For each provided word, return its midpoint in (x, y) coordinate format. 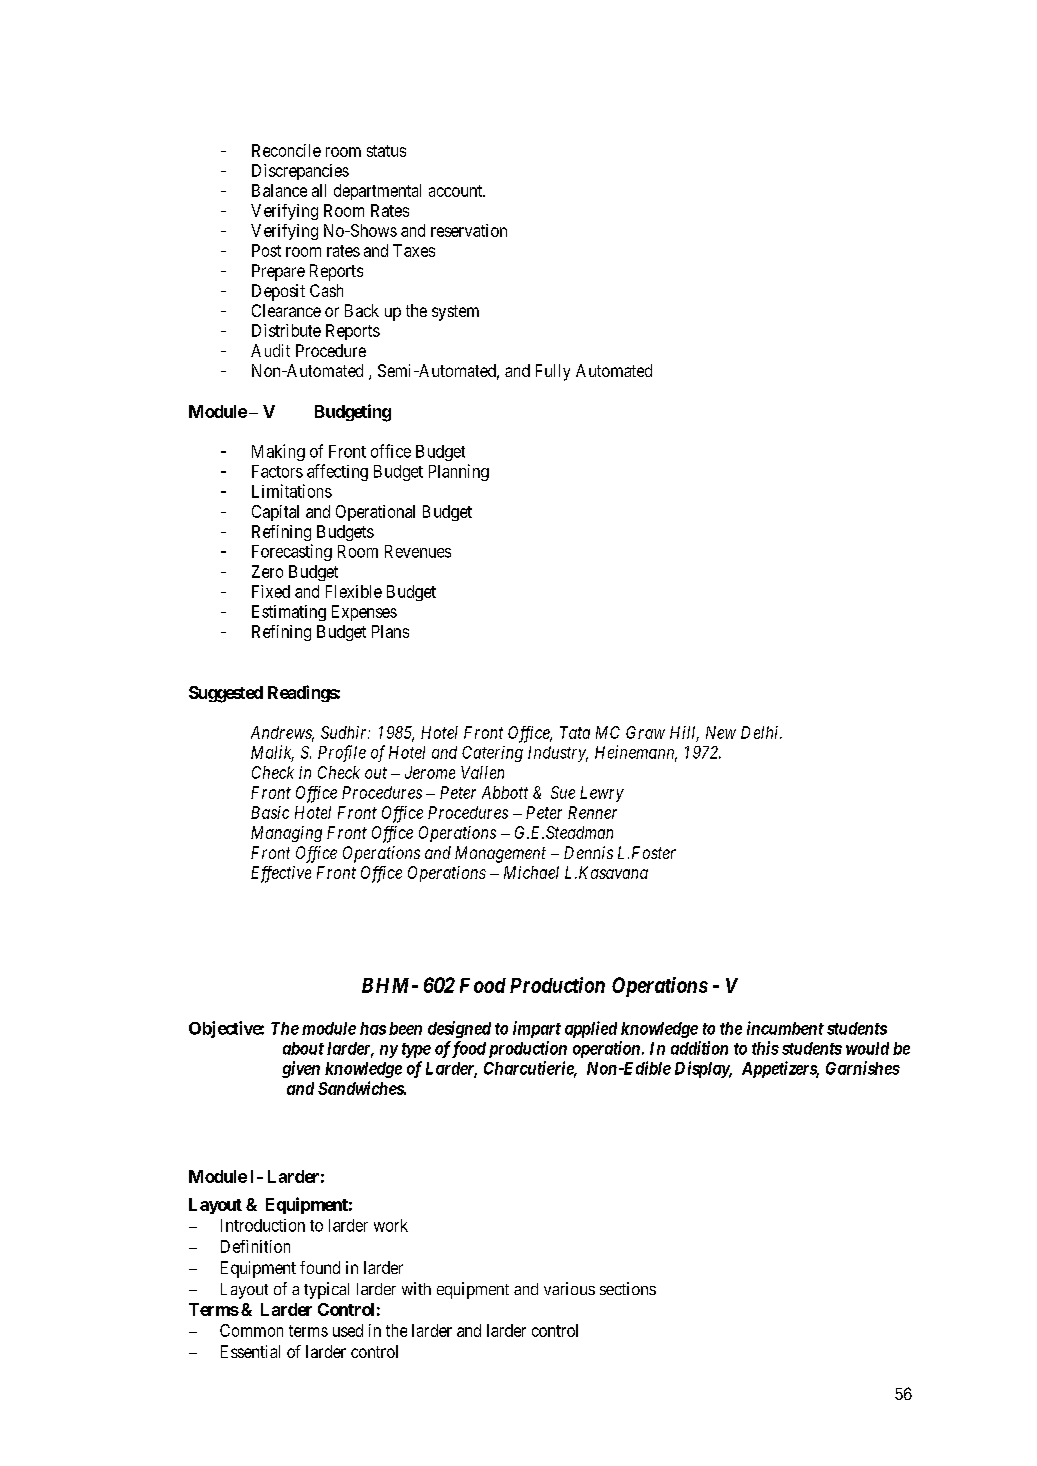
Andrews (282, 734)
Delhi (761, 732)
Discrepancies (300, 172)
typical (326, 1290)
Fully (553, 372)
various (569, 1288)
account (457, 191)
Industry (558, 754)
